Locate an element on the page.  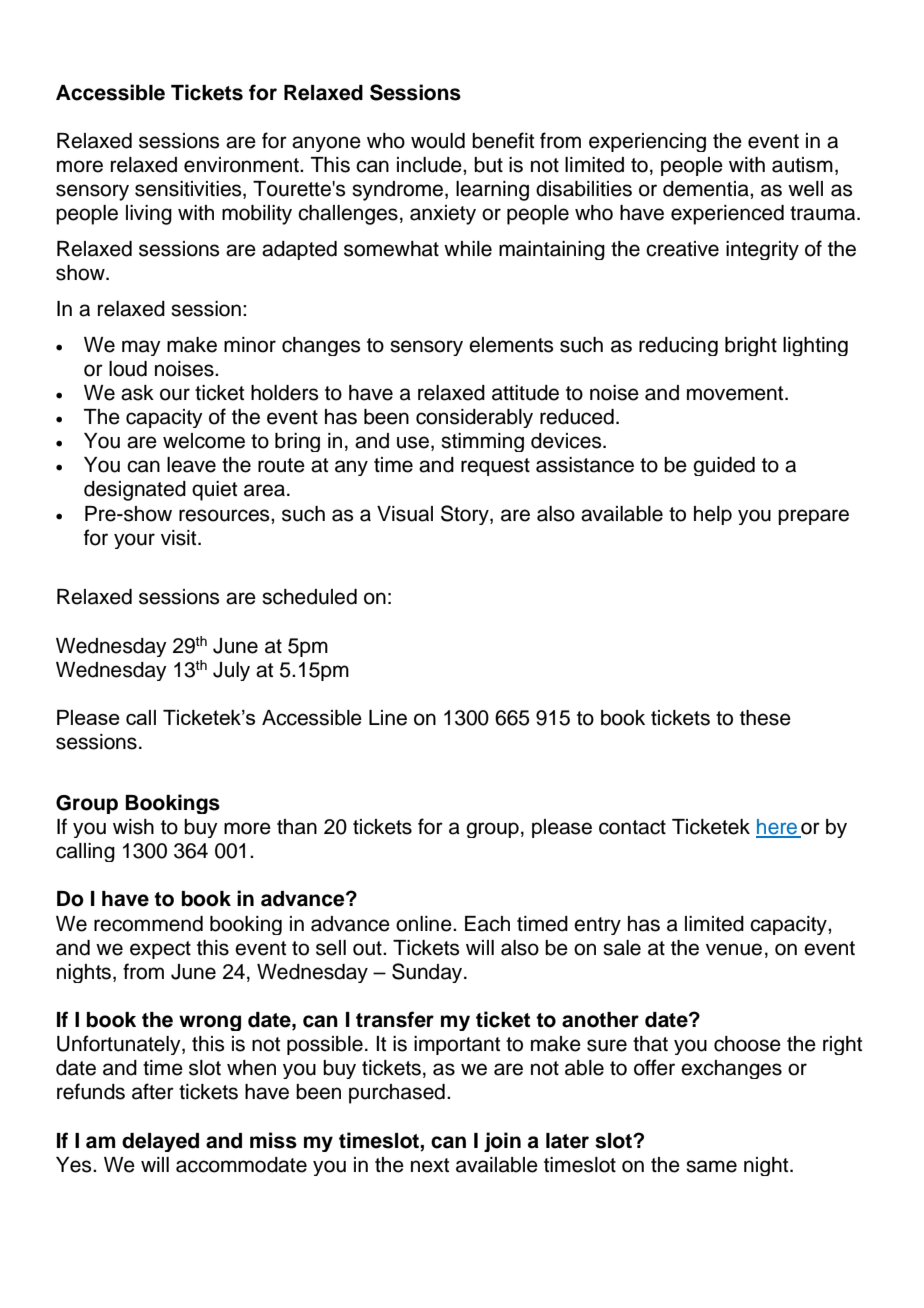
movement is located at coordinates (736, 393).
